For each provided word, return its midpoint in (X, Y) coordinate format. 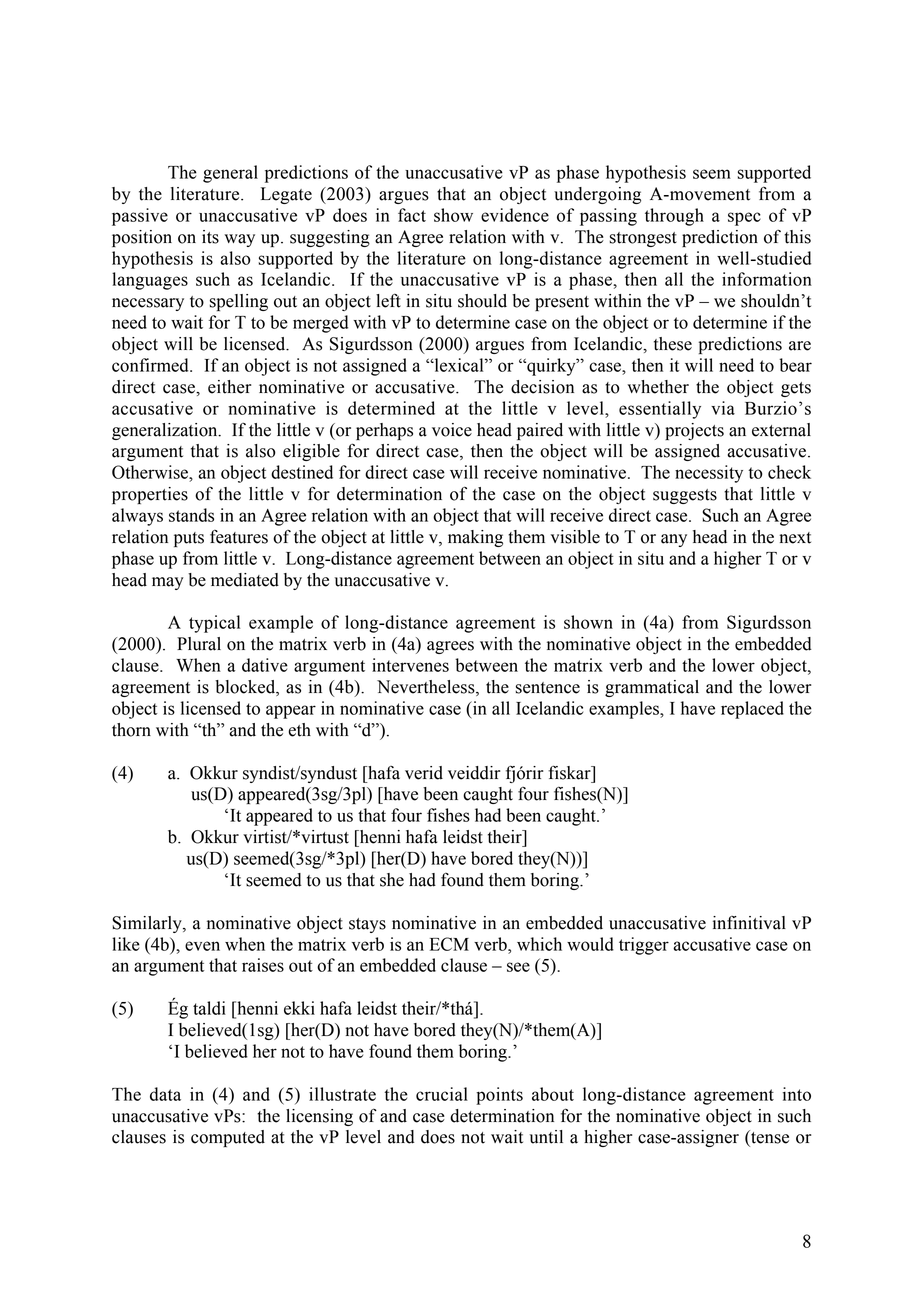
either (229, 387)
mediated (245, 580)
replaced (752, 710)
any (674, 540)
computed (228, 1138)
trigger (644, 946)
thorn (131, 730)
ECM (449, 944)
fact (412, 215)
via (723, 408)
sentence (547, 688)
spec (744, 219)
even (202, 946)
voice (452, 430)
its (210, 237)
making (475, 538)
